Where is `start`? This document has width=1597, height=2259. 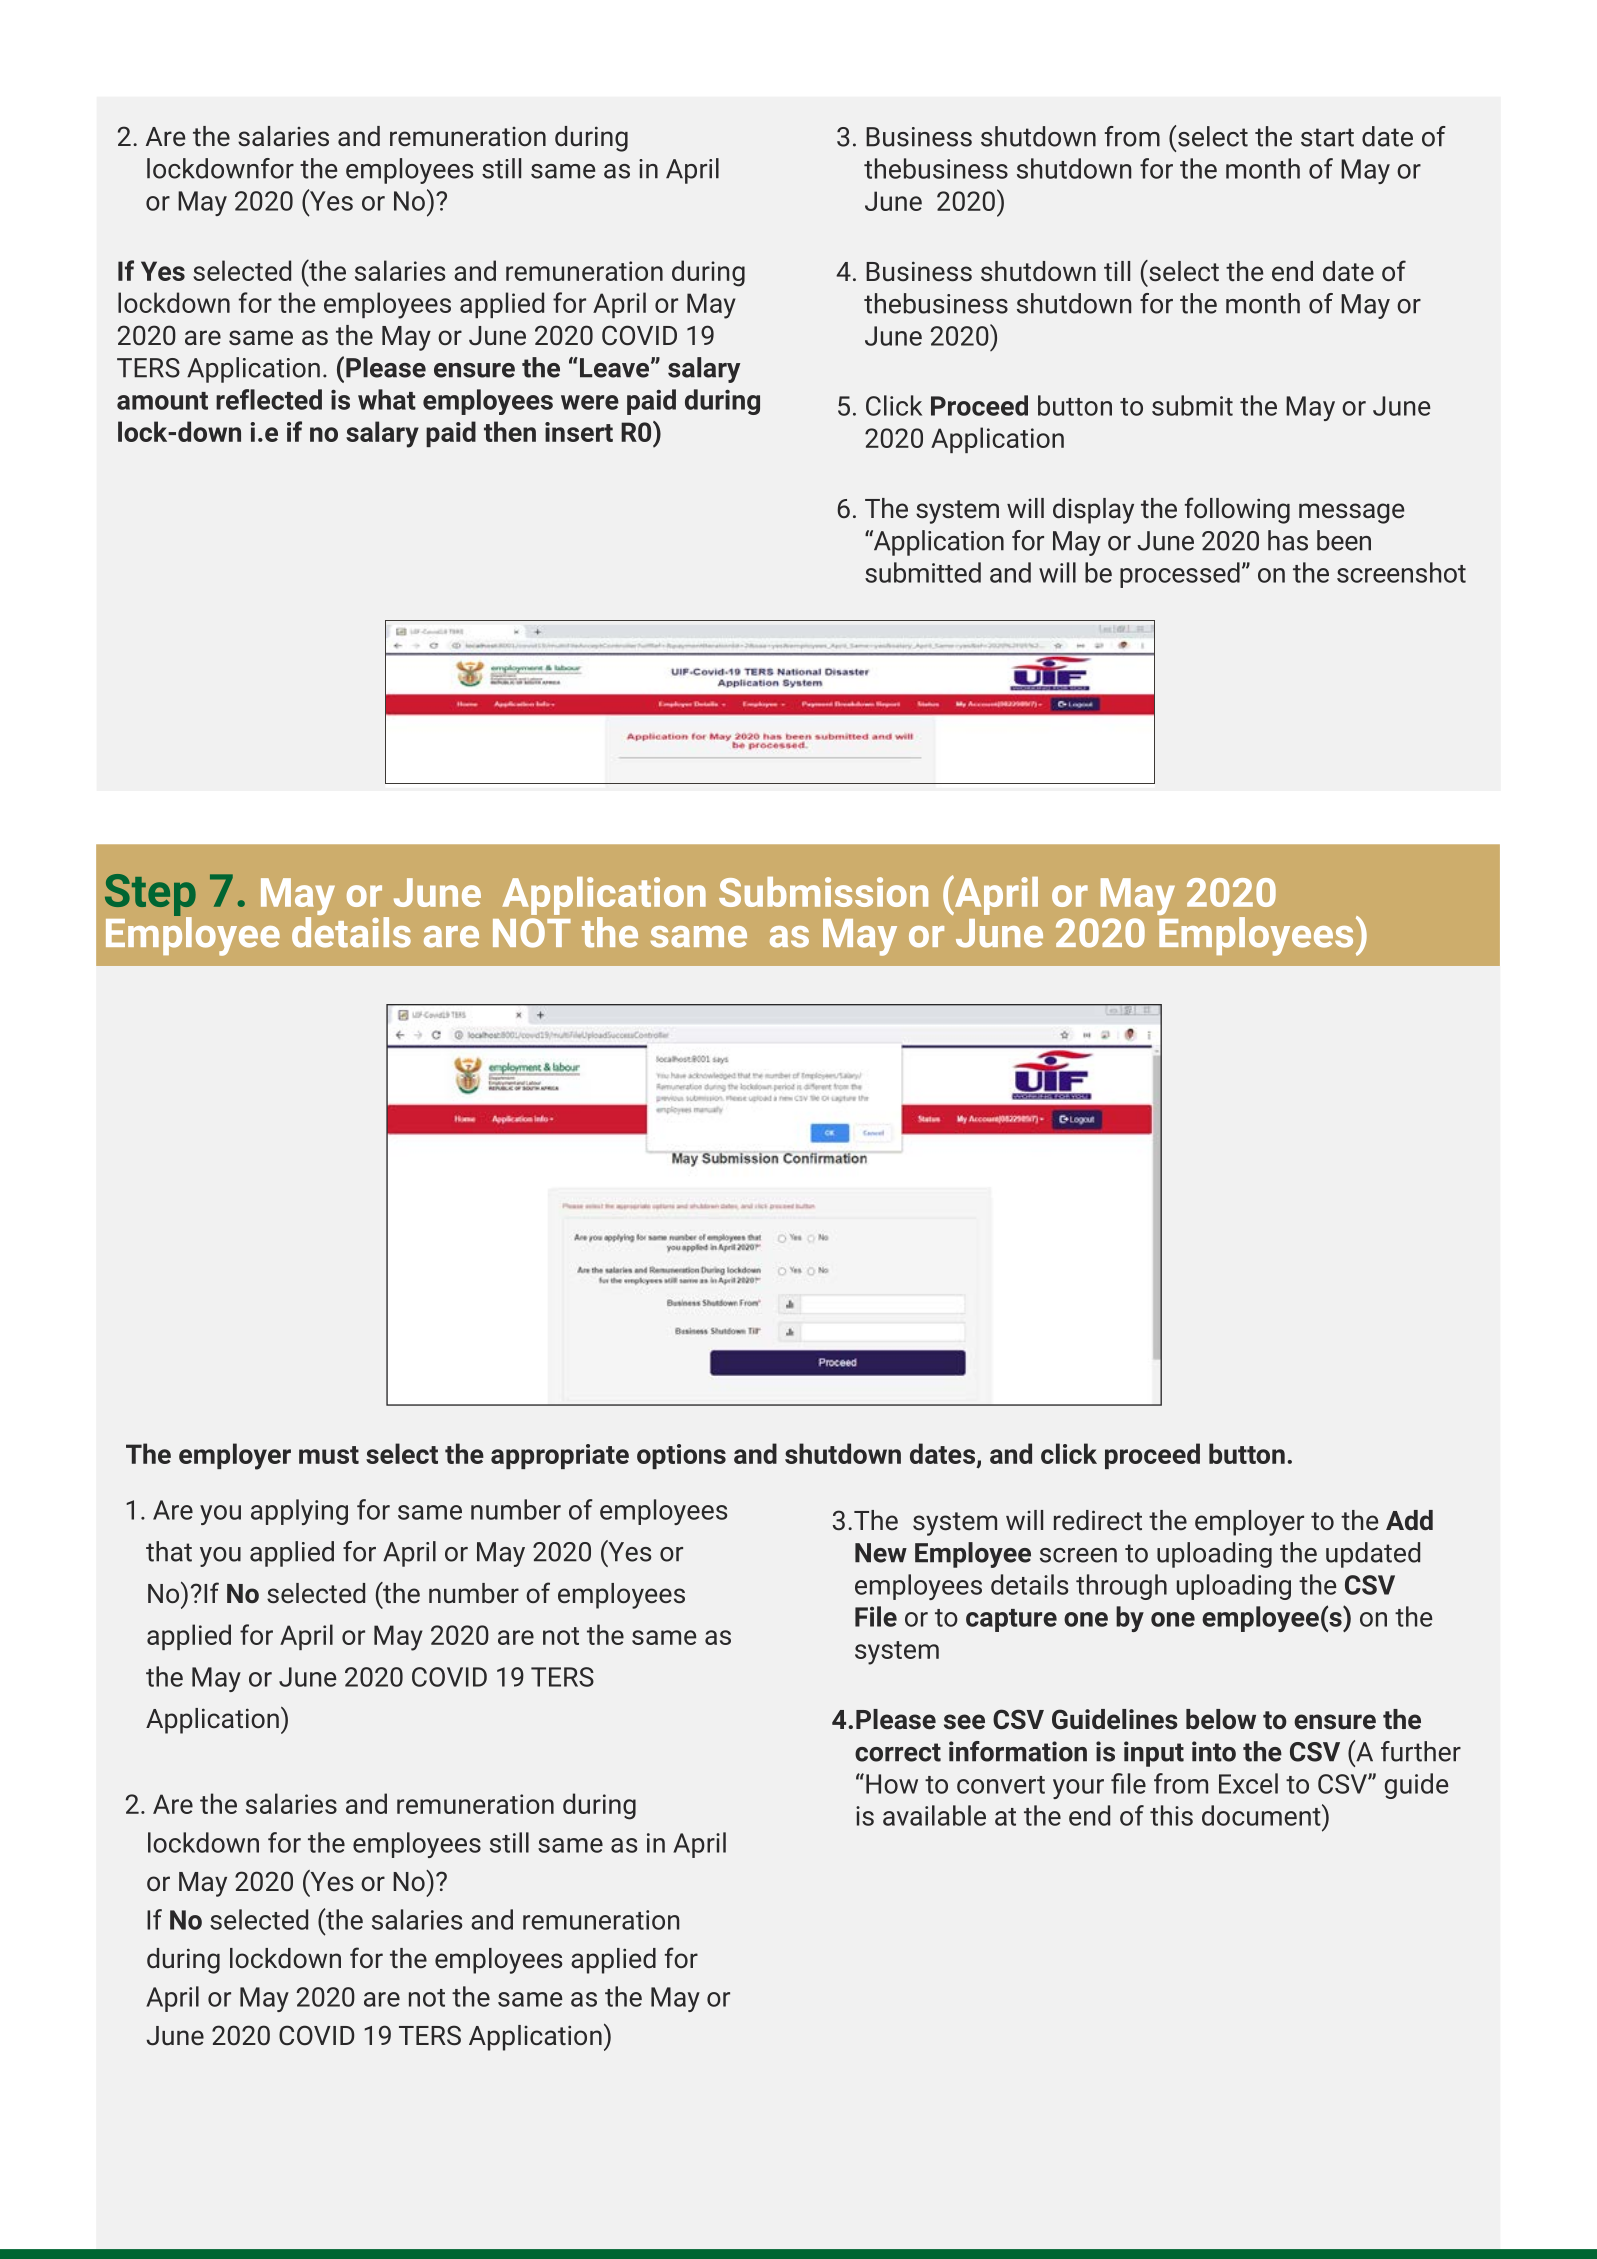
start is located at coordinates (1327, 137).
